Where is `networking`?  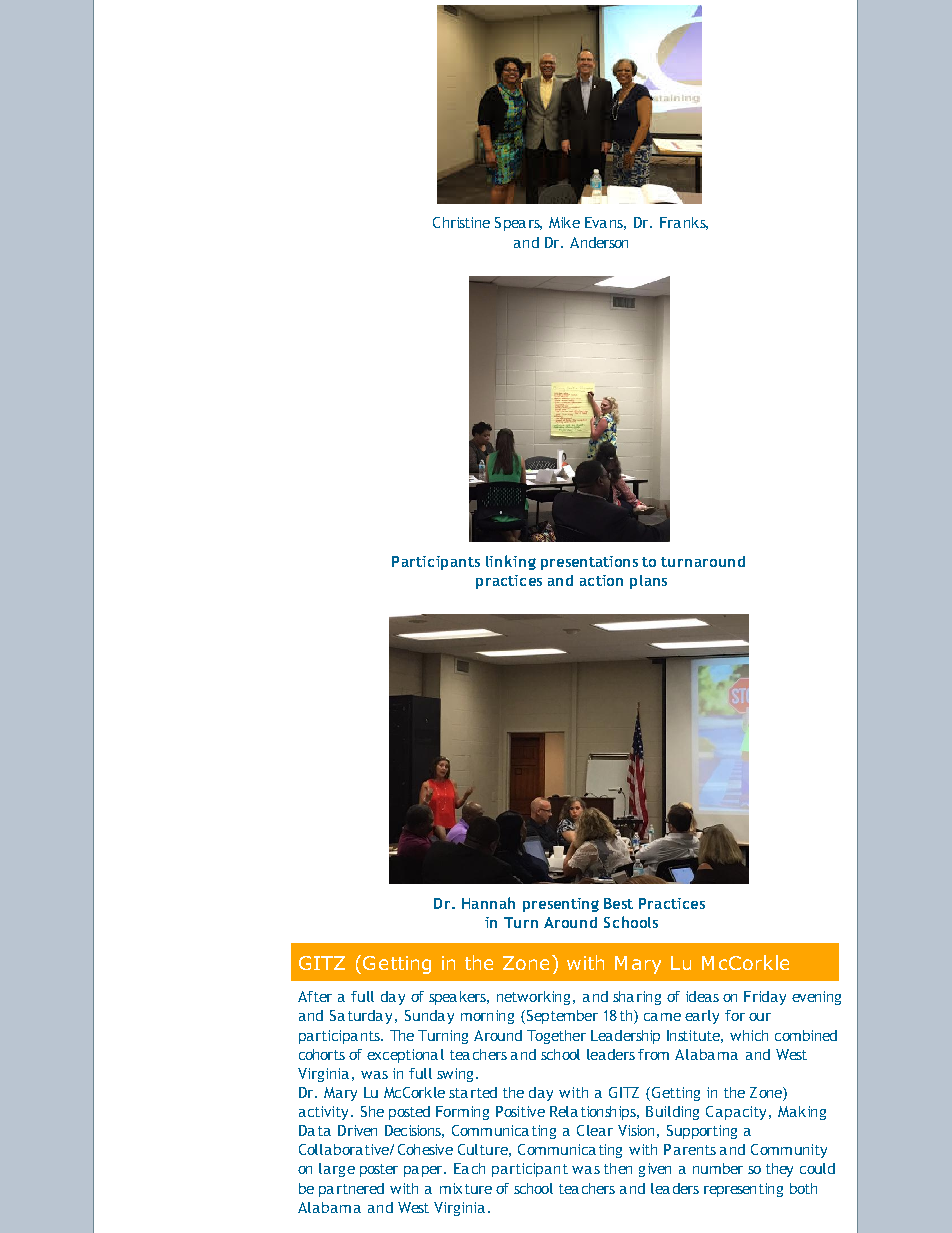 networking is located at coordinates (533, 998).
